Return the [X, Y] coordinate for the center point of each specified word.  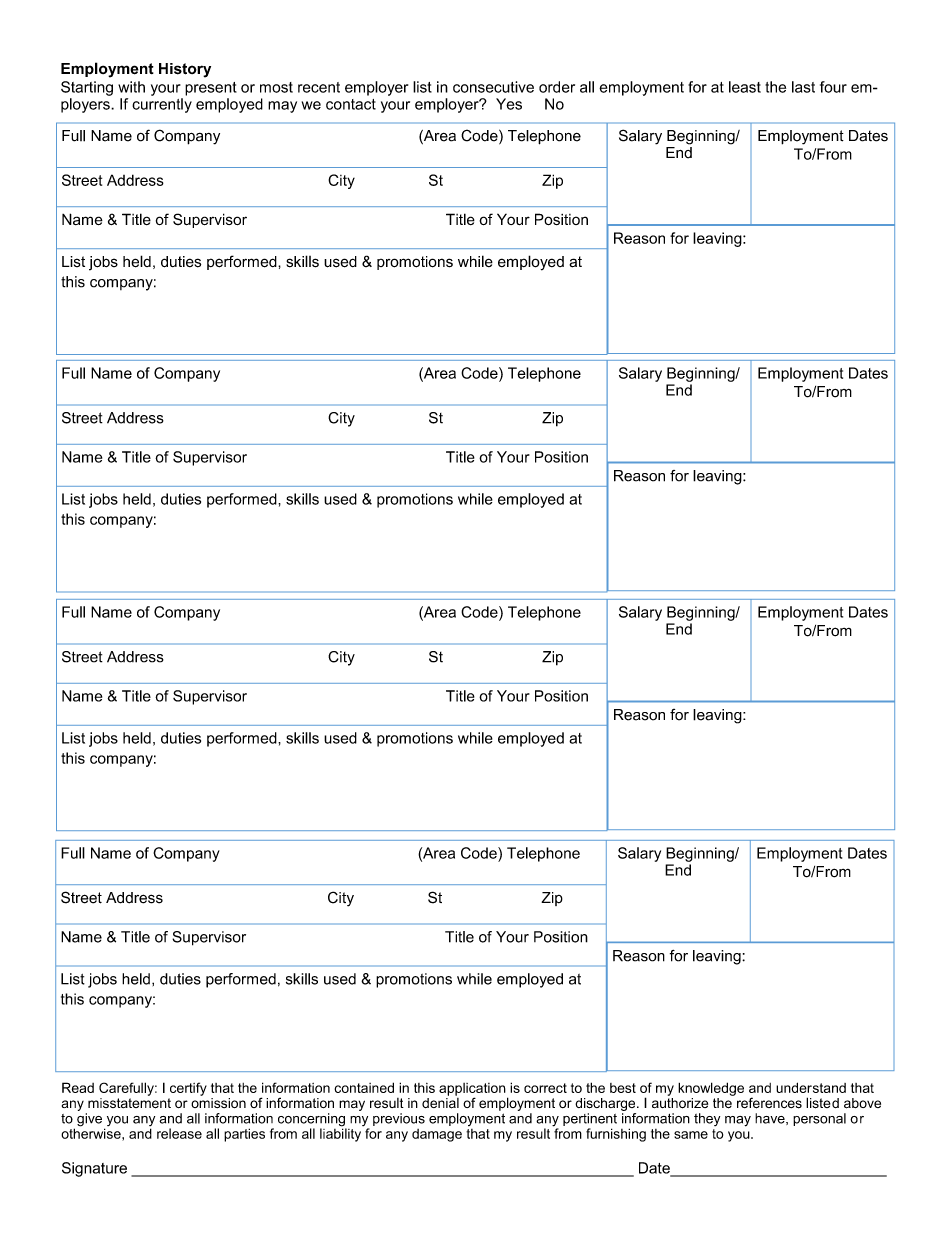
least [745, 87]
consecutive [493, 87]
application [473, 1090]
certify [188, 1089]
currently [162, 105]
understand [811, 1087]
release [179, 1133]
